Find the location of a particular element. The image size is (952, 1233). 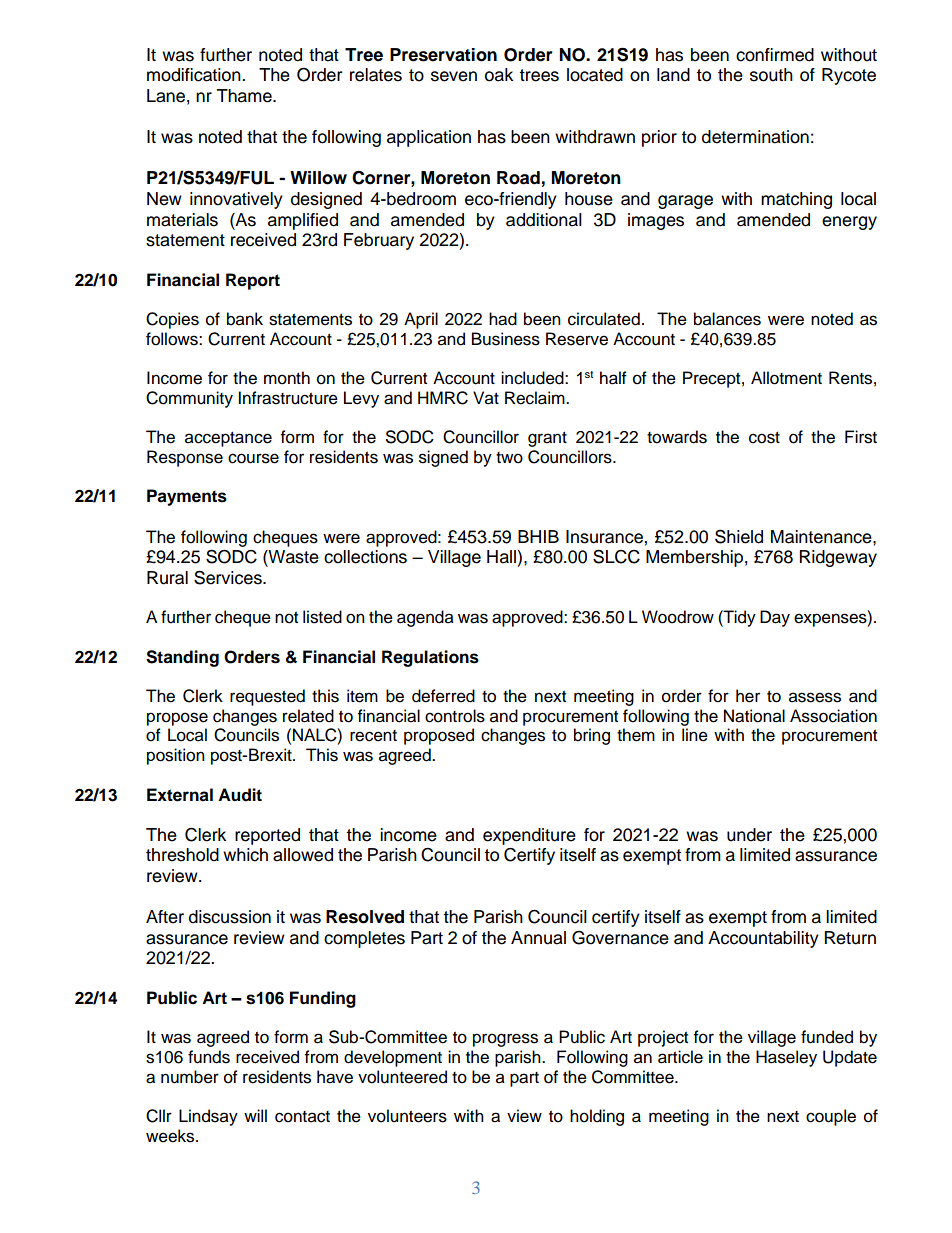

Hall is located at coordinates (501, 557).
